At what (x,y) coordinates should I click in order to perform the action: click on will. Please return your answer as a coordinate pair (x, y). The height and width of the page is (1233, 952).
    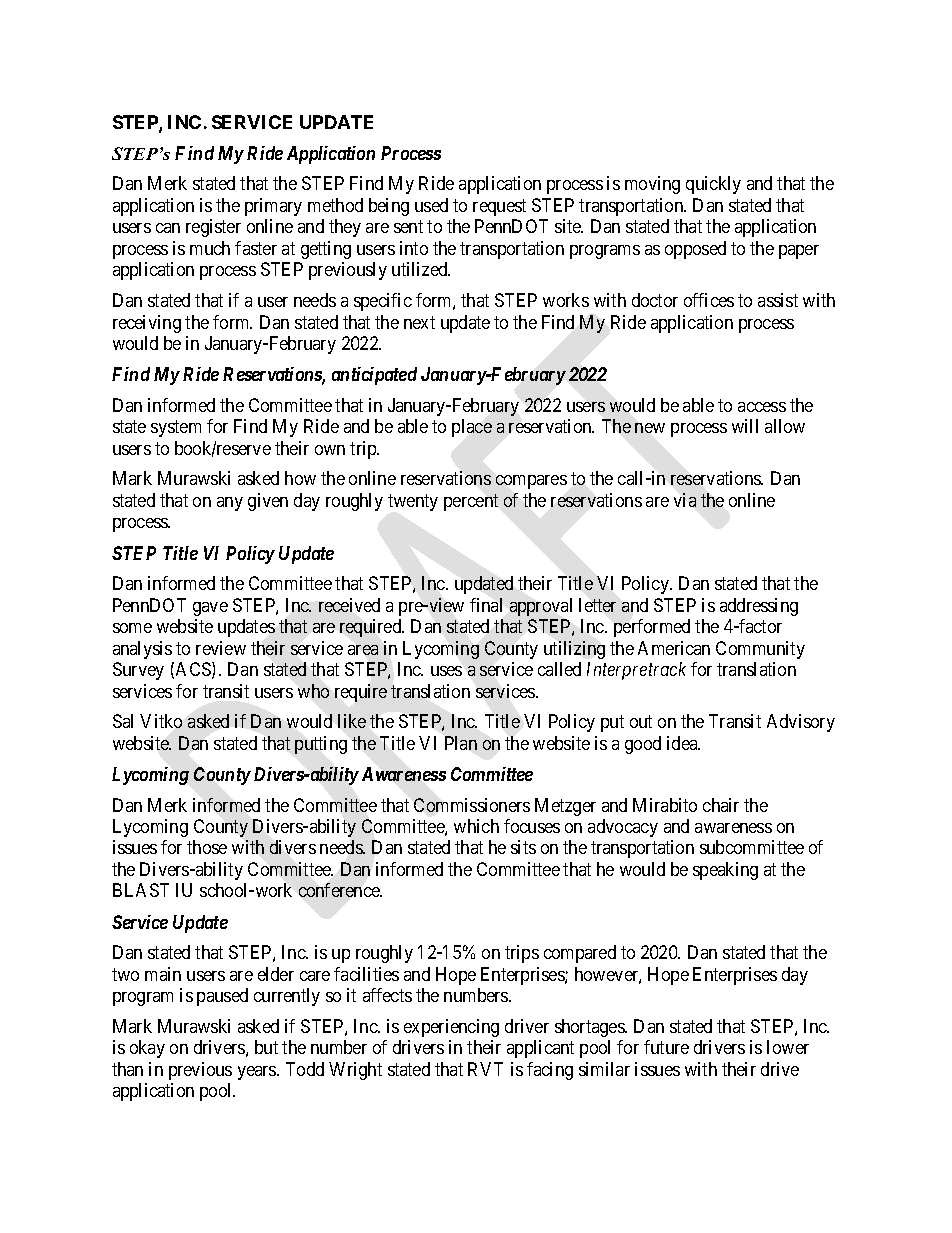
    Looking at the image, I should click on (745, 426).
